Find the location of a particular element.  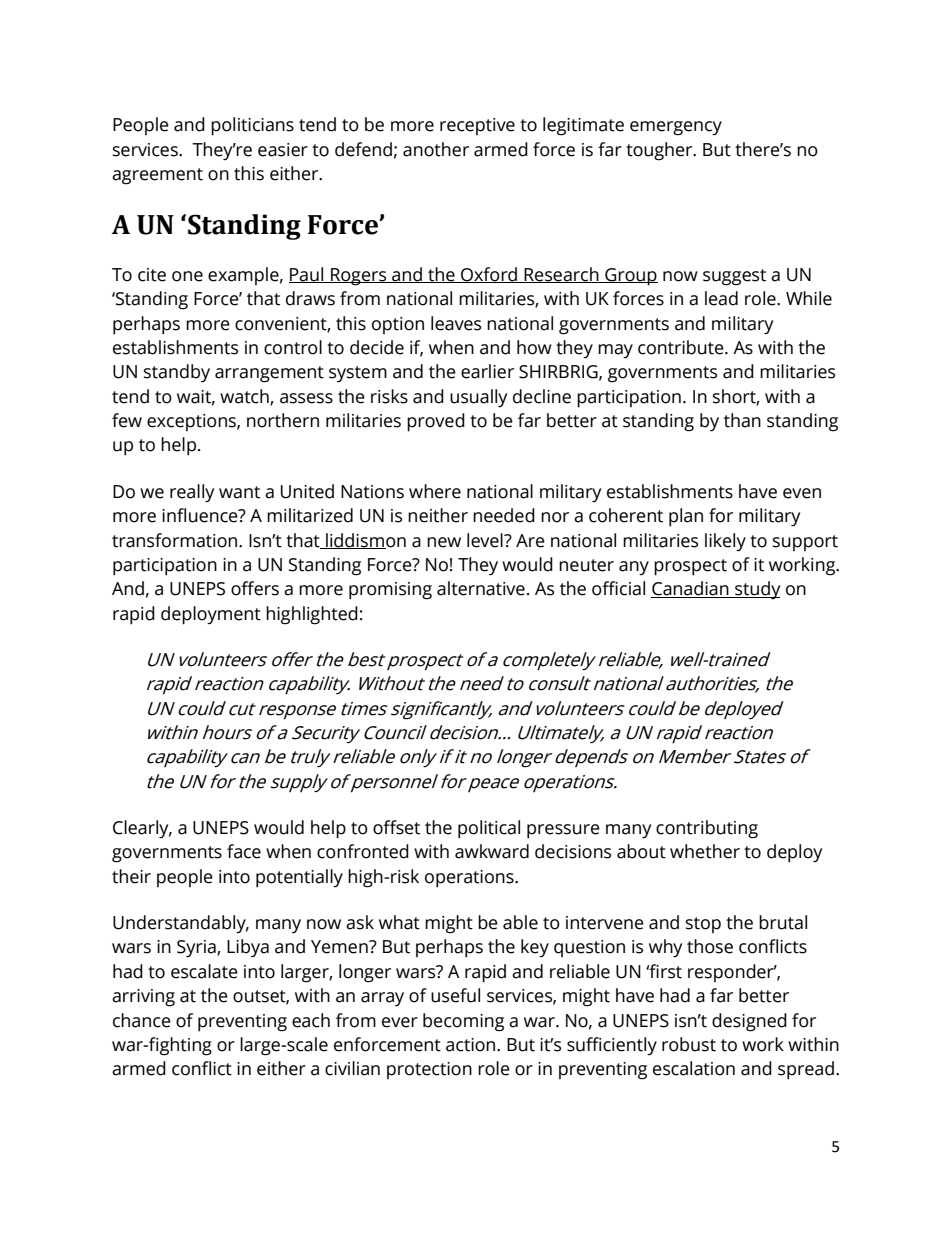

transformation is located at coordinates (176, 540).
